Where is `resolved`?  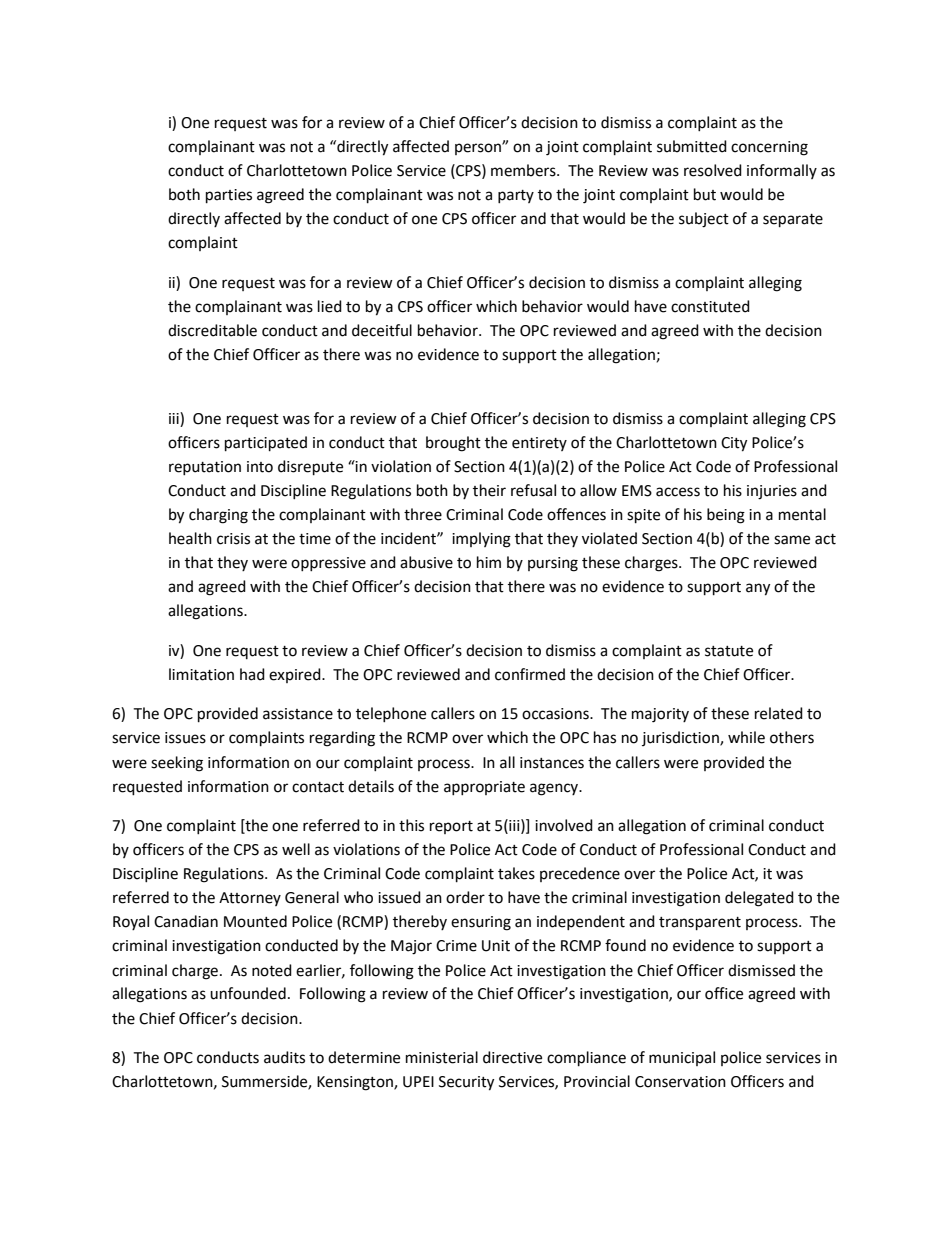 resolved is located at coordinates (713, 170).
